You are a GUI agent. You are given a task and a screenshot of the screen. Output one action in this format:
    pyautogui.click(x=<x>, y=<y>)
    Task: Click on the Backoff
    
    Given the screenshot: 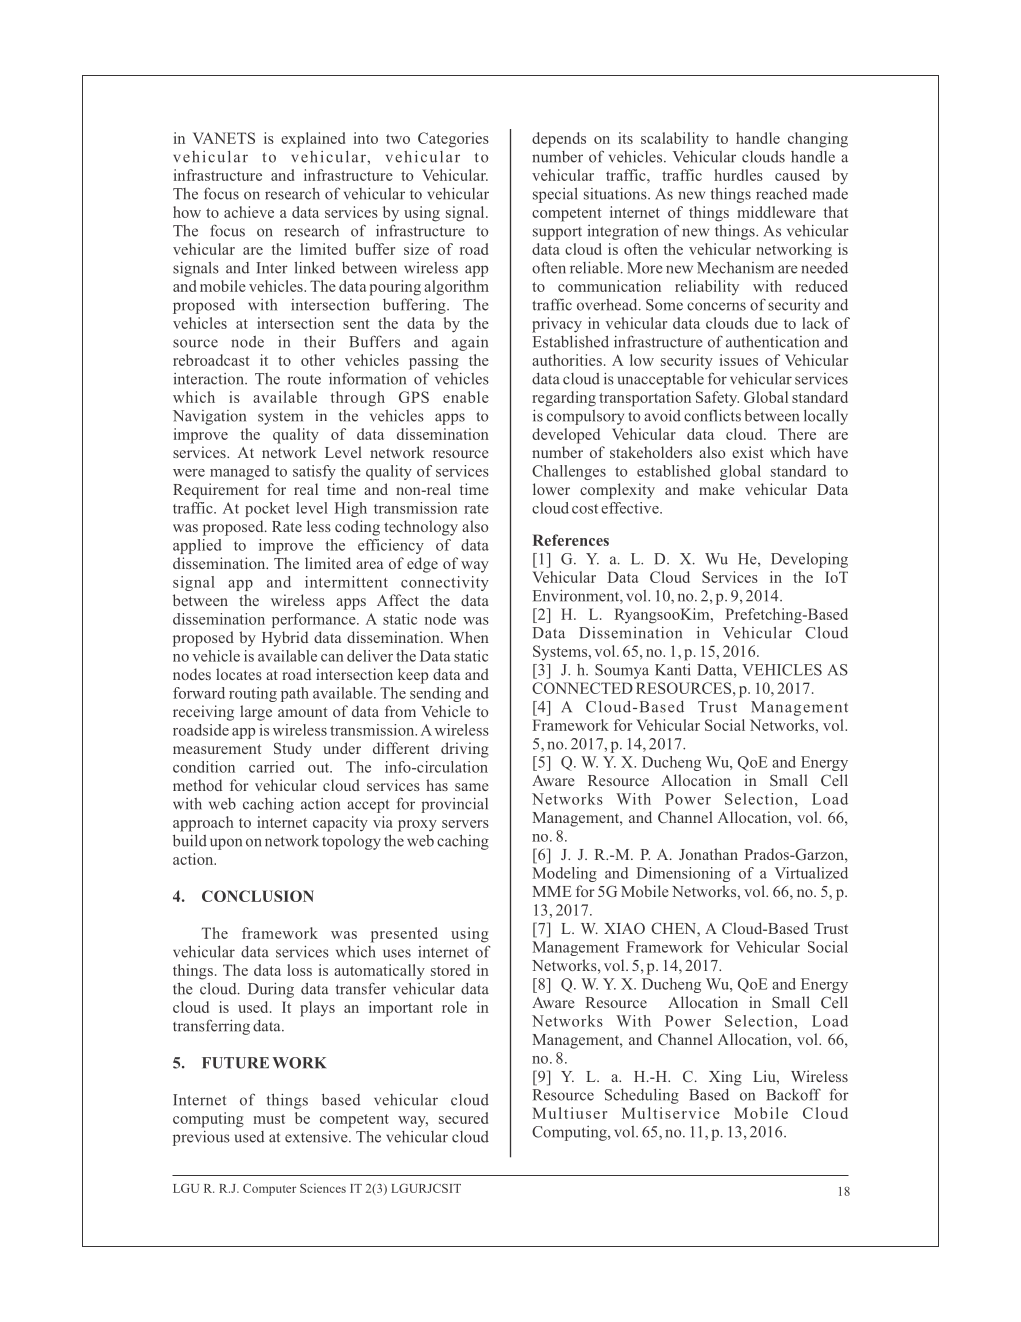 What is the action you would take?
    pyautogui.click(x=793, y=1094)
